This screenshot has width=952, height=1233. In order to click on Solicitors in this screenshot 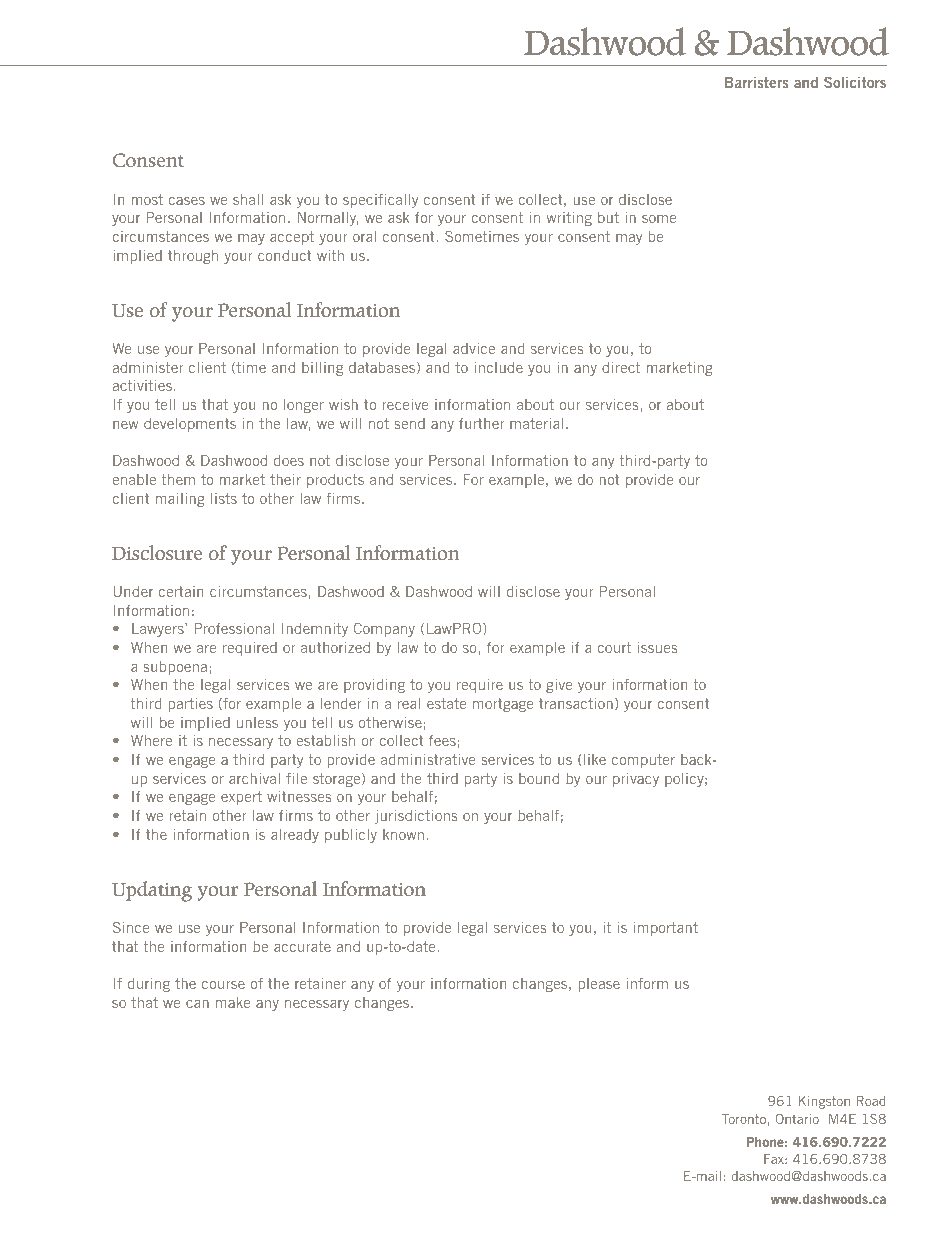, I will do `click(855, 82)`.
